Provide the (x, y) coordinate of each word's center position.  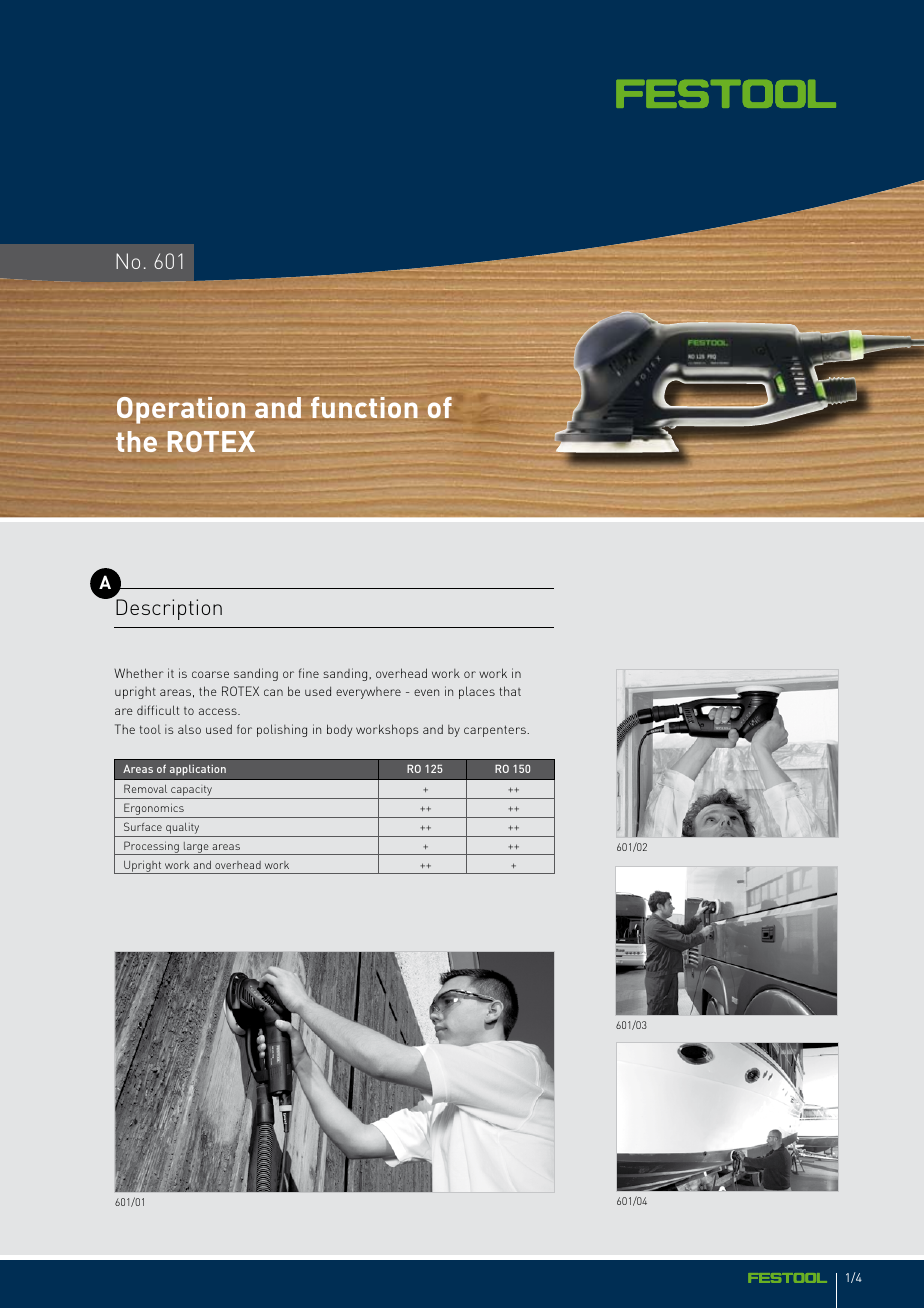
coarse (210, 674)
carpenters (496, 731)
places (477, 692)
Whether (139, 673)
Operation (181, 410)
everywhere (368, 693)
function (364, 407)
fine (309, 673)
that (510, 691)
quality (183, 830)
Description (169, 609)
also (189, 729)
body (339, 730)
